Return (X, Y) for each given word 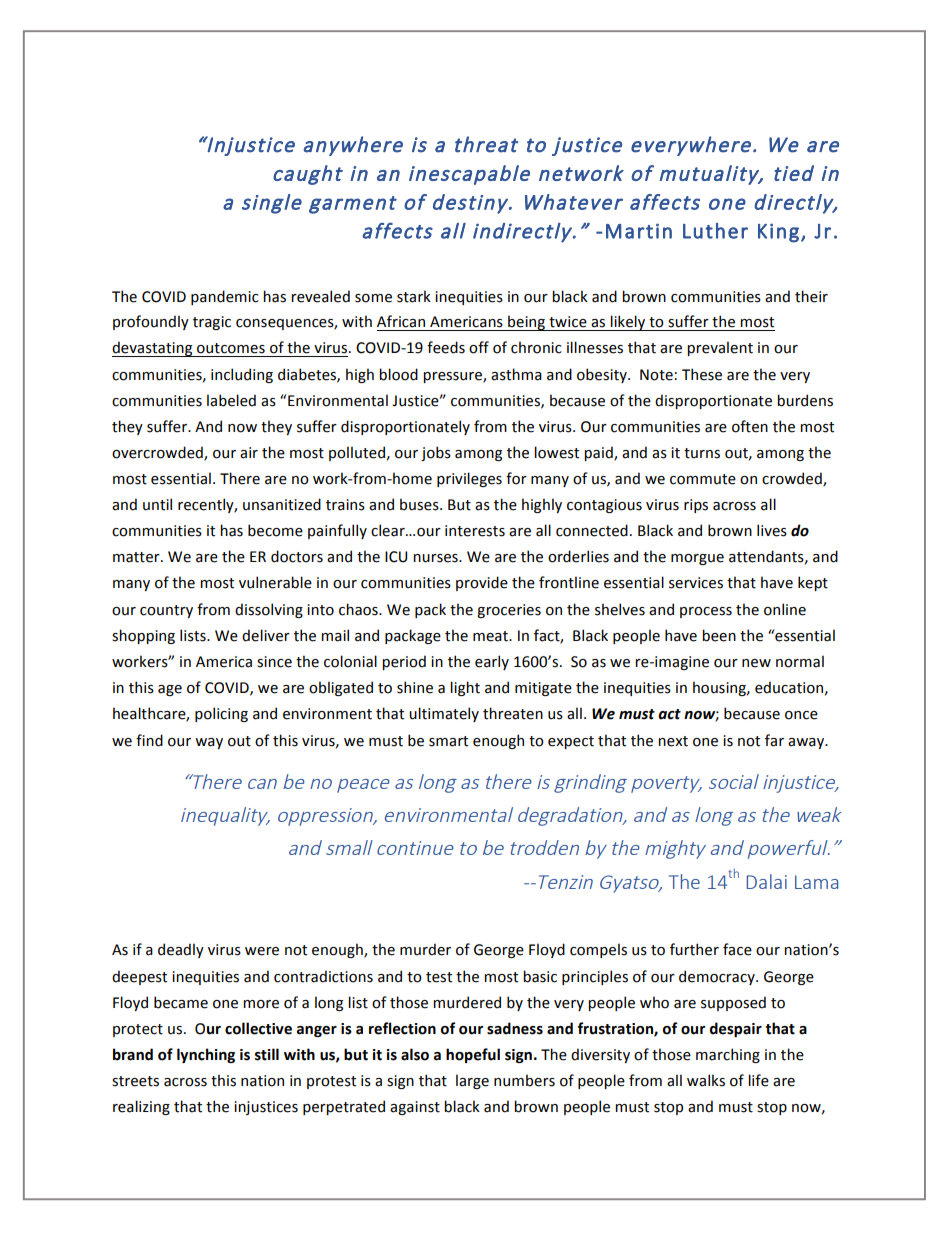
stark (414, 296)
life (758, 1080)
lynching (206, 1055)
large (472, 1081)
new (756, 663)
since (274, 662)
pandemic (225, 297)
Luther (715, 231)
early (492, 662)
